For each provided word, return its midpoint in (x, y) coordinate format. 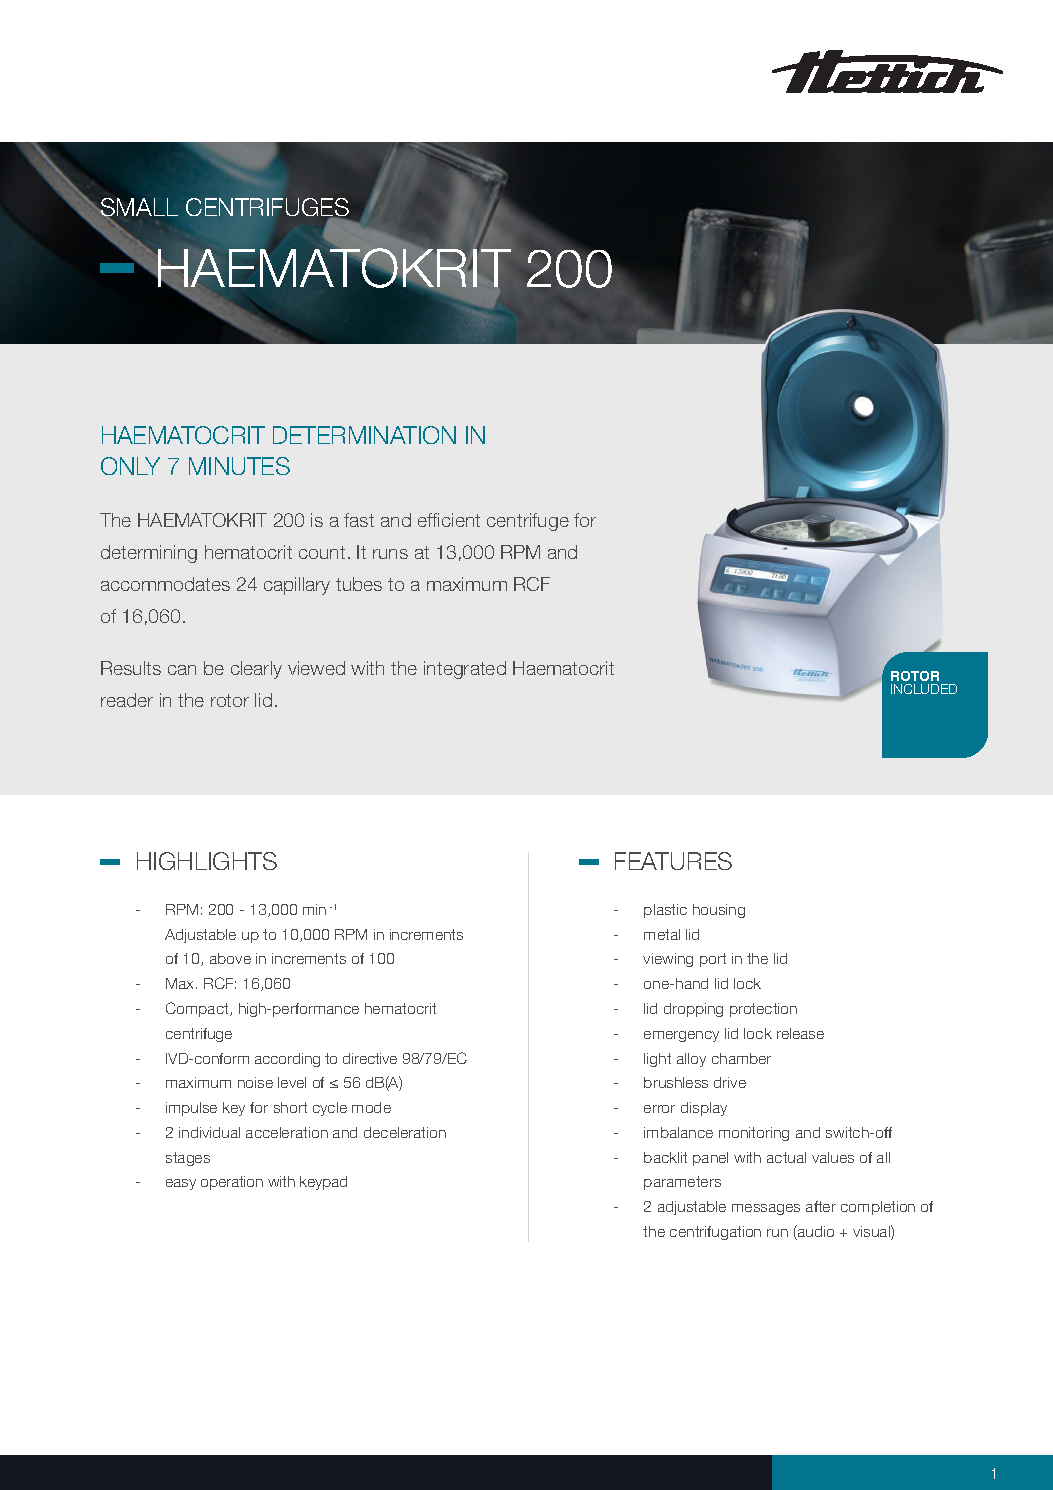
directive (370, 1058)
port (713, 960)
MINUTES (239, 466)
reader (127, 700)
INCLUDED (924, 689)
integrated (465, 670)
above (230, 958)
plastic (665, 911)
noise (255, 1082)
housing (719, 911)
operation (232, 1183)
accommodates (165, 584)
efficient (449, 520)
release (800, 1033)
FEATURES (673, 861)
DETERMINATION (364, 435)
